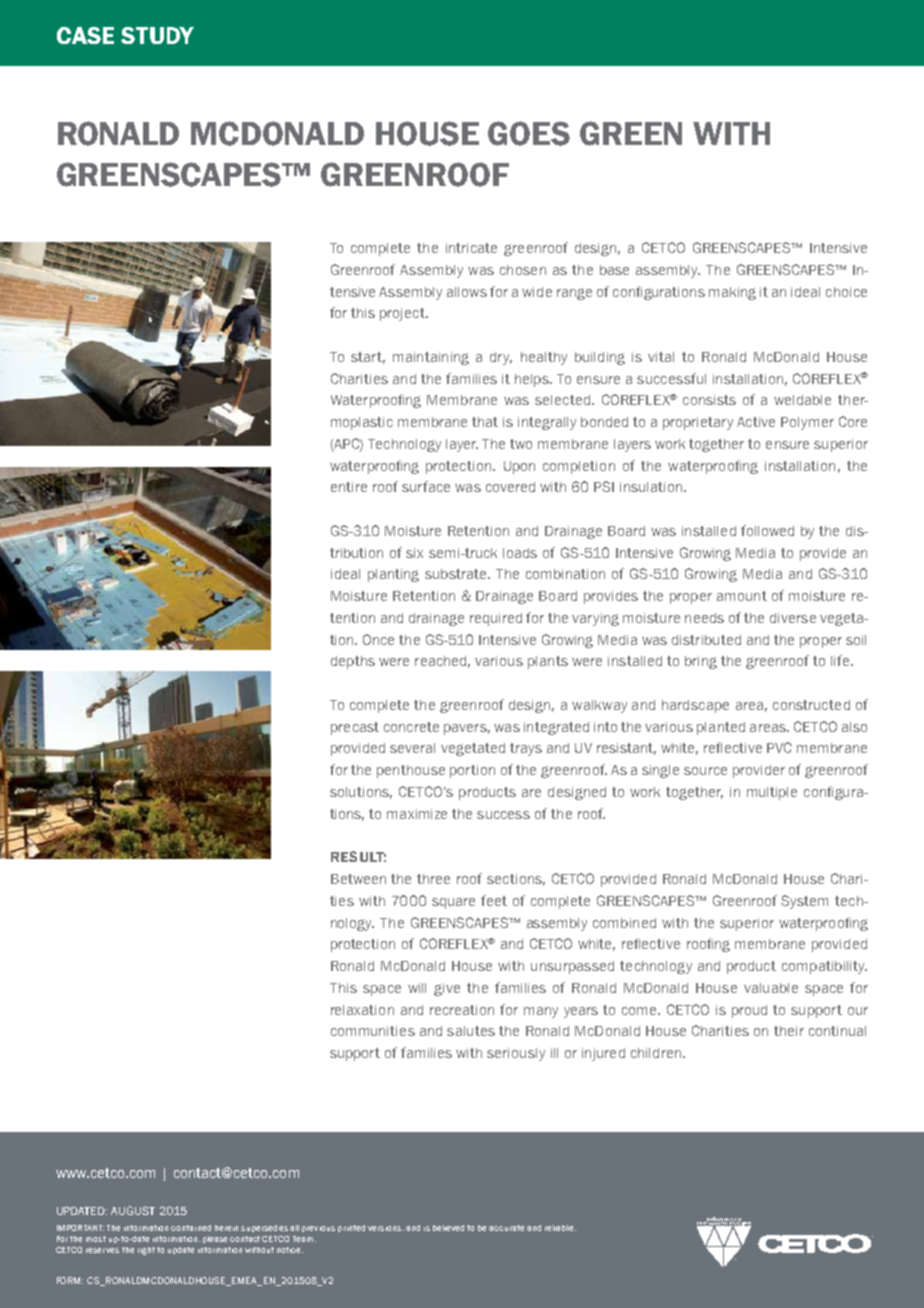  I want to click on System, so click(804, 902).
